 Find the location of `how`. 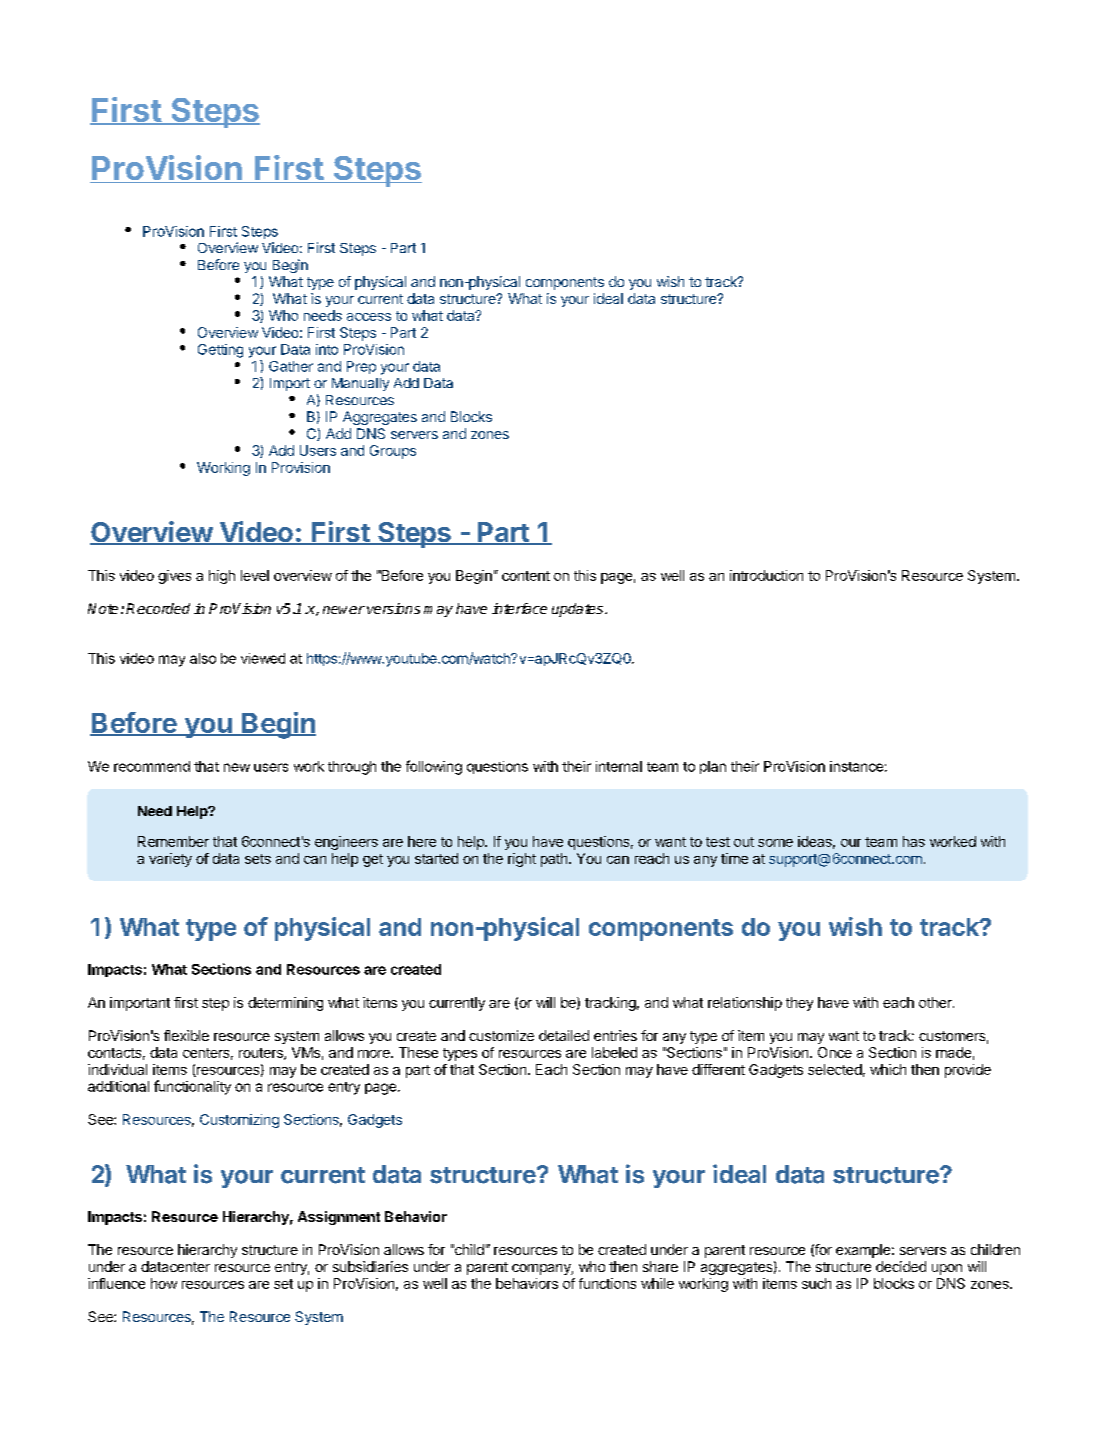

how is located at coordinates (164, 1283).
